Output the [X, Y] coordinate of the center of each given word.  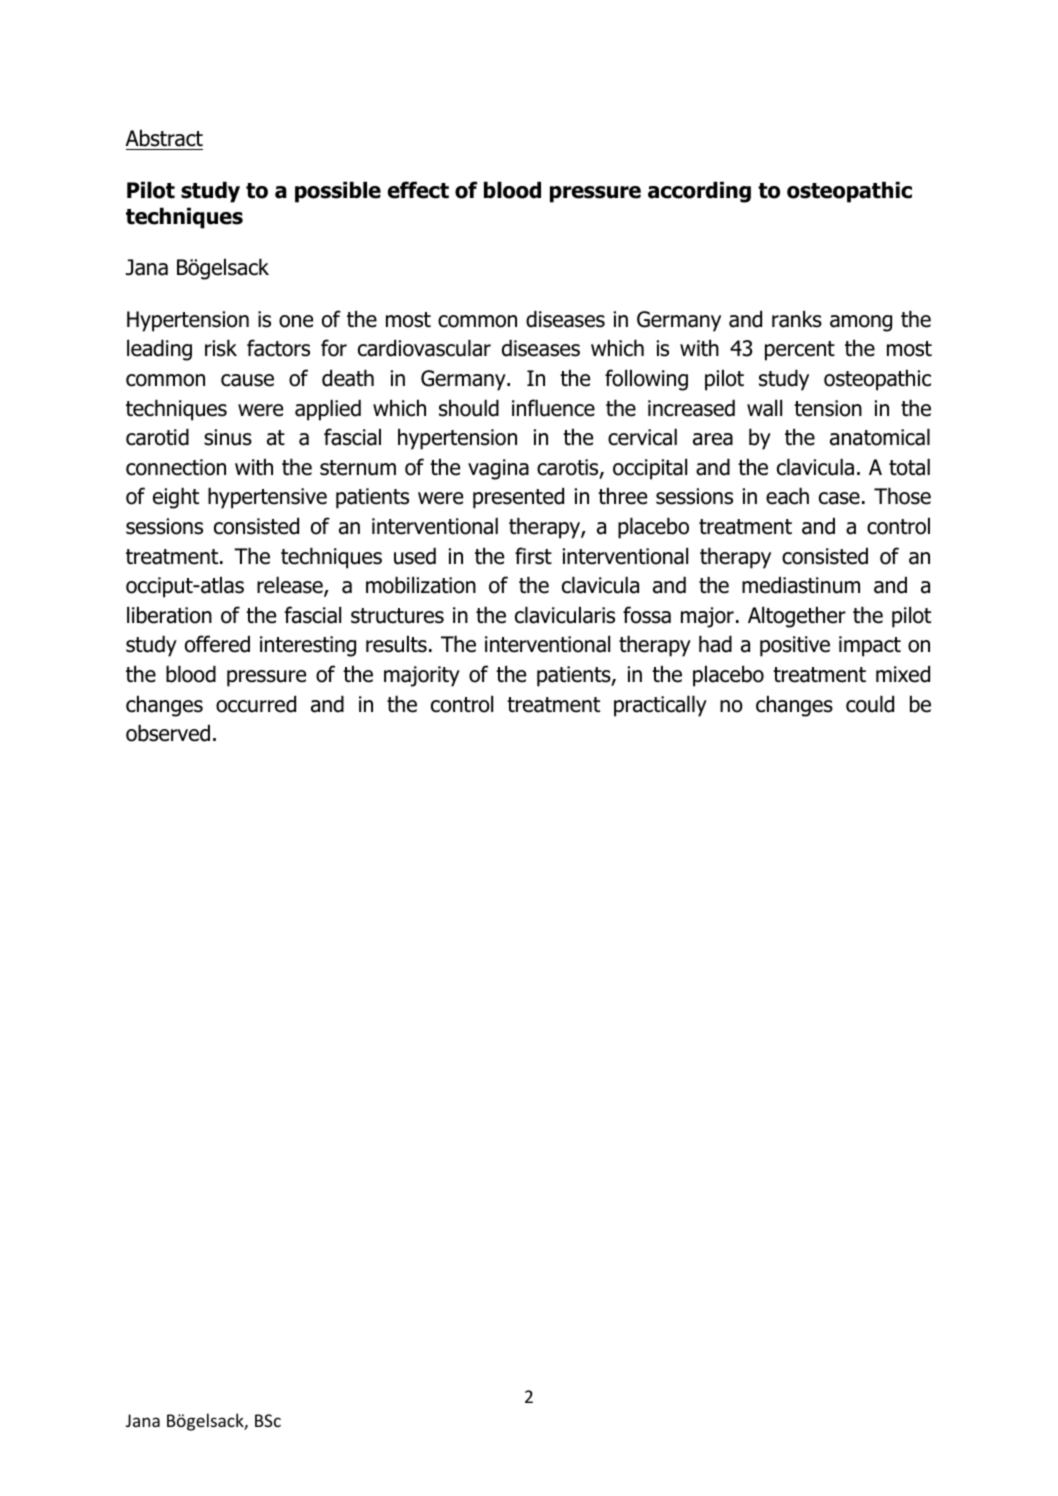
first [533, 556]
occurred [256, 704]
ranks [797, 319]
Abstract [164, 139]
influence [553, 408]
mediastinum [801, 585]
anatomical [880, 437]
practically [660, 706]
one [296, 321]
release [291, 586]
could [870, 704]
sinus [228, 437]
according [699, 192]
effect [418, 190]
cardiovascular [424, 348]
